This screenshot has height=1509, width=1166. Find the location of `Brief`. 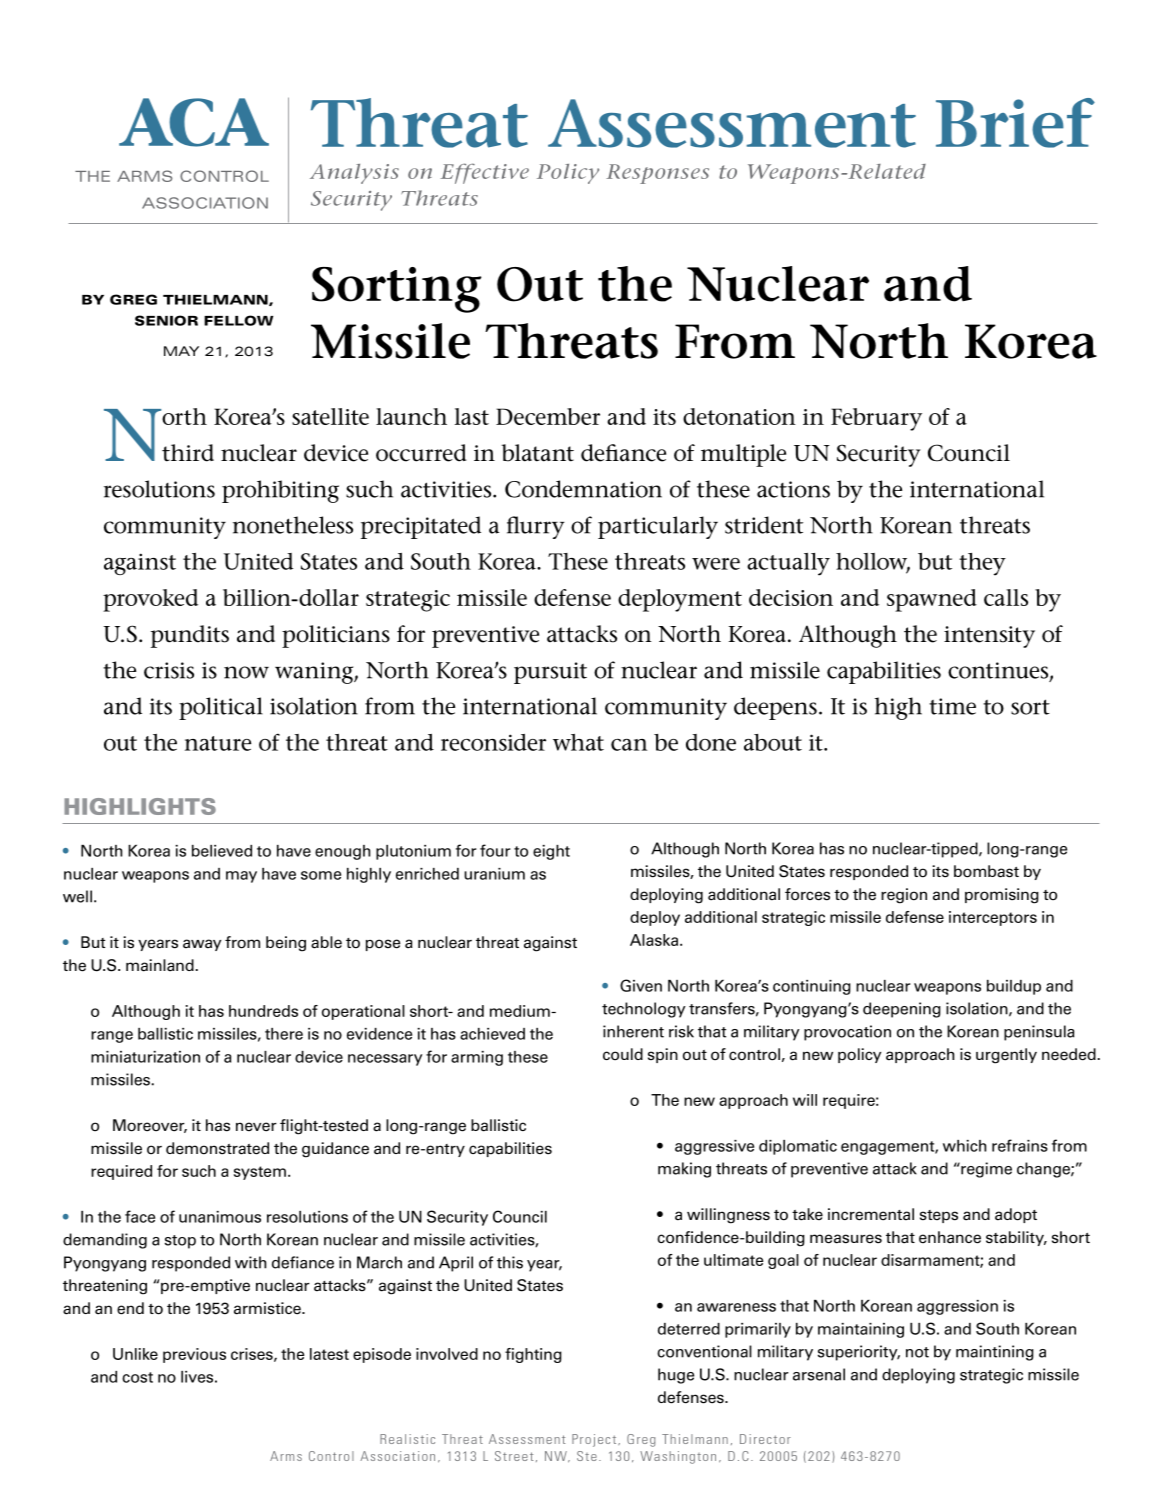

Brief is located at coordinates (1015, 123).
